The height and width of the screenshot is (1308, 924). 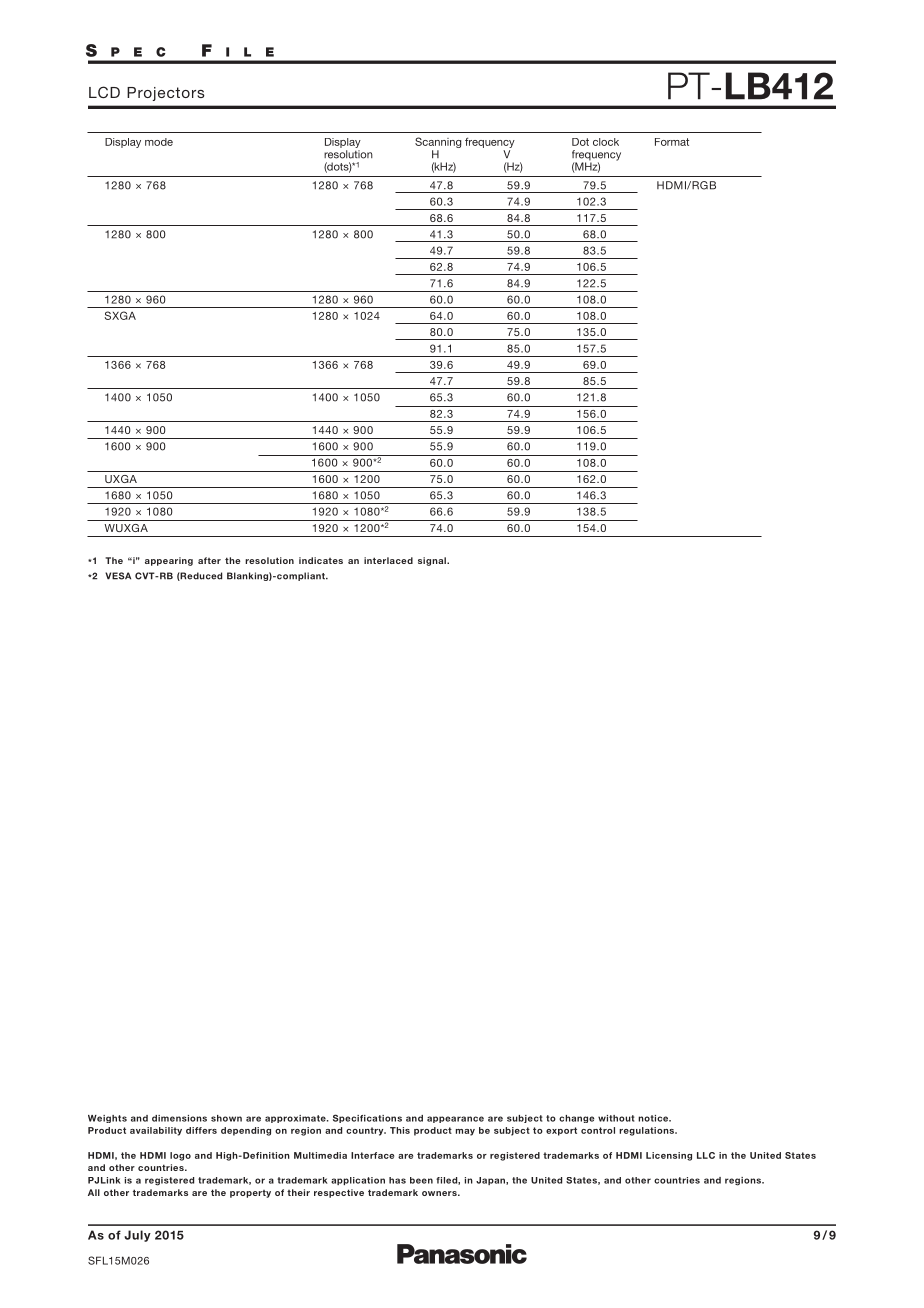 I want to click on July, so click(x=137, y=1236).
